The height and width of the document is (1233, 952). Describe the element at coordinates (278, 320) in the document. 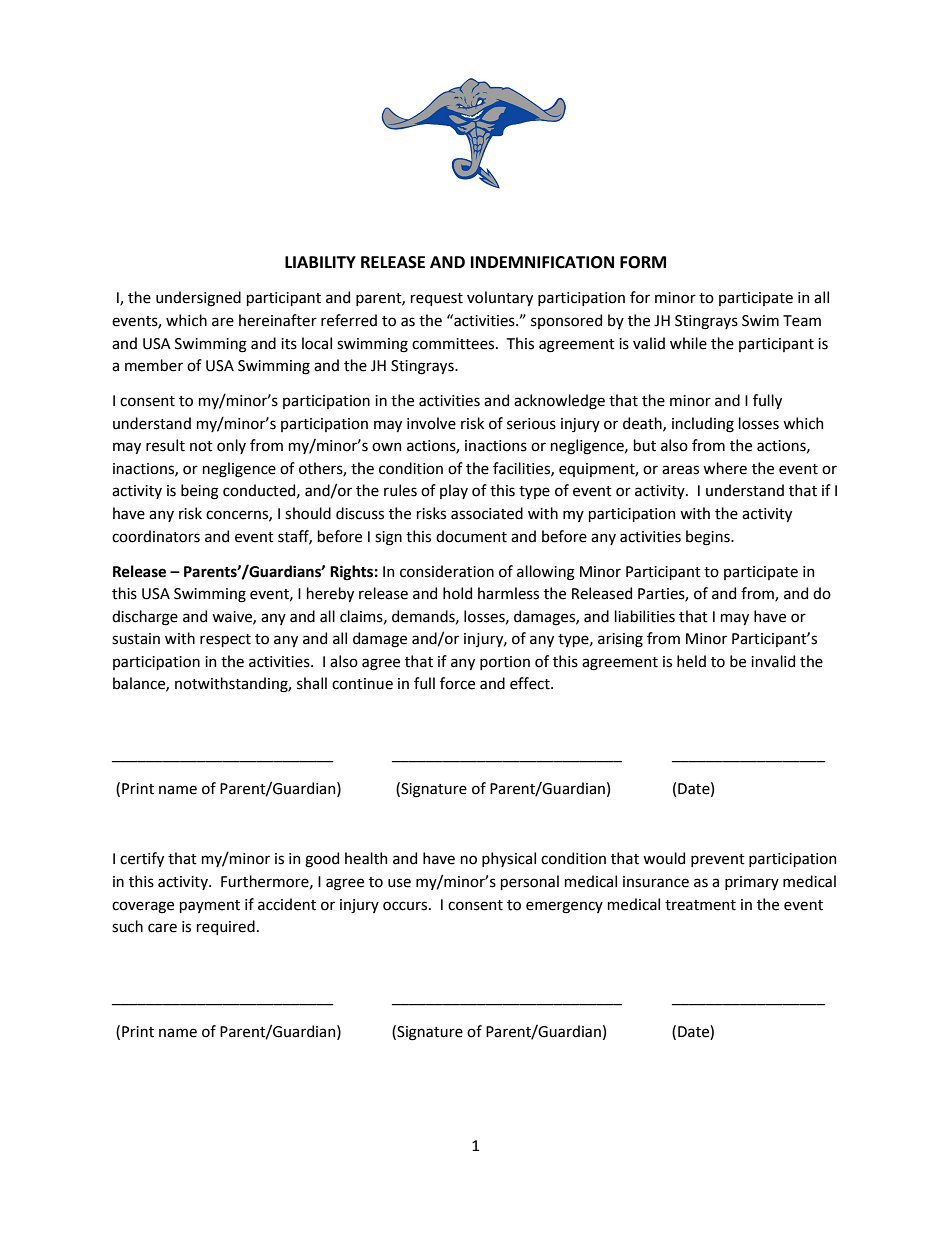

I see `hereinafter` at that location.
